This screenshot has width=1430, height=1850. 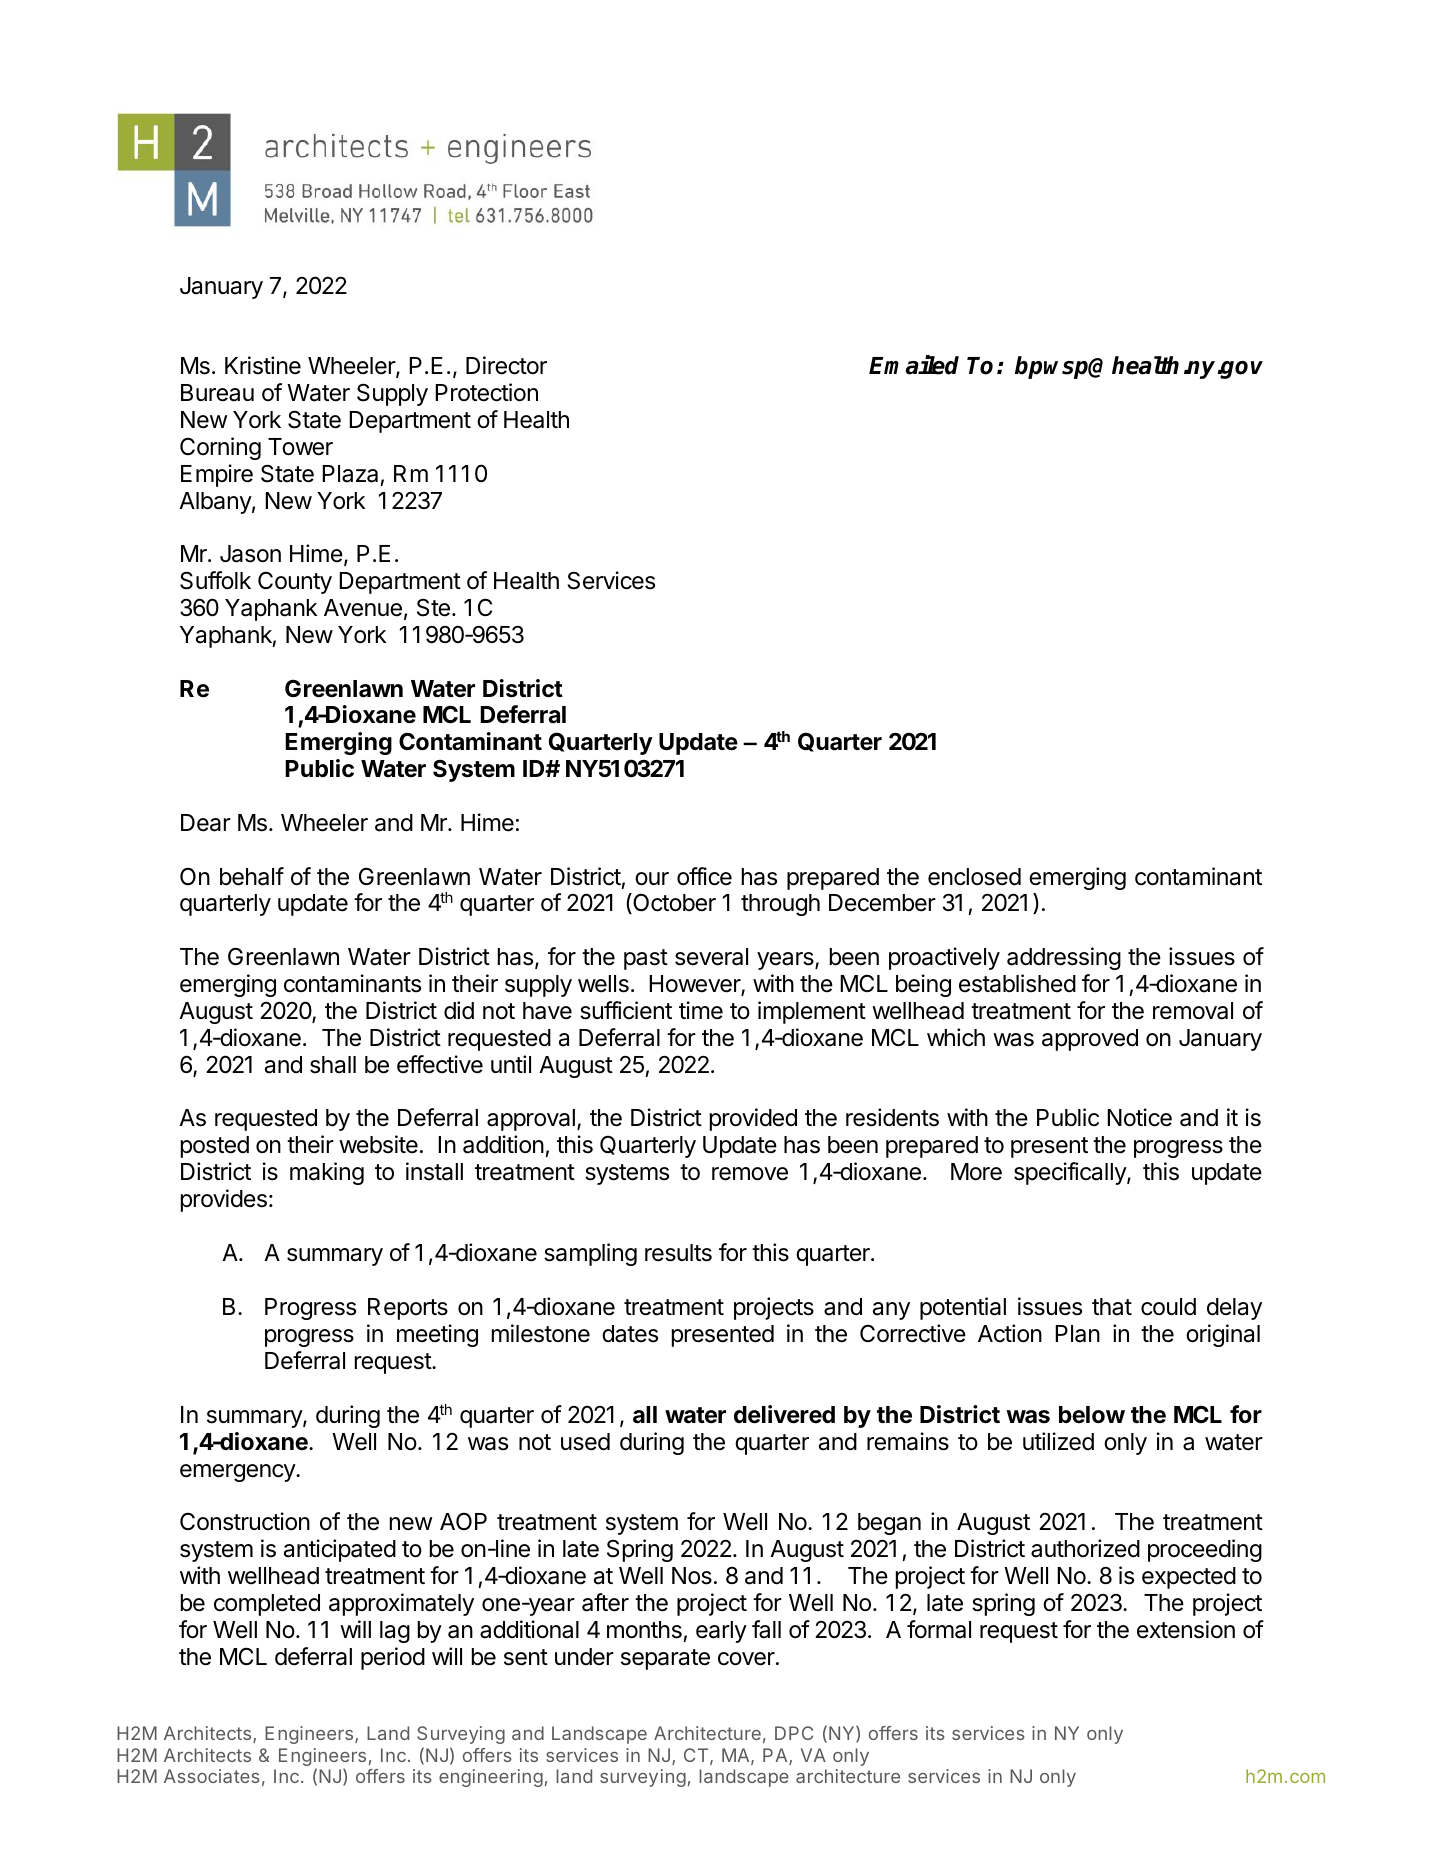 What do you see at coordinates (393, 1658) in the screenshot?
I see `period` at bounding box center [393, 1658].
